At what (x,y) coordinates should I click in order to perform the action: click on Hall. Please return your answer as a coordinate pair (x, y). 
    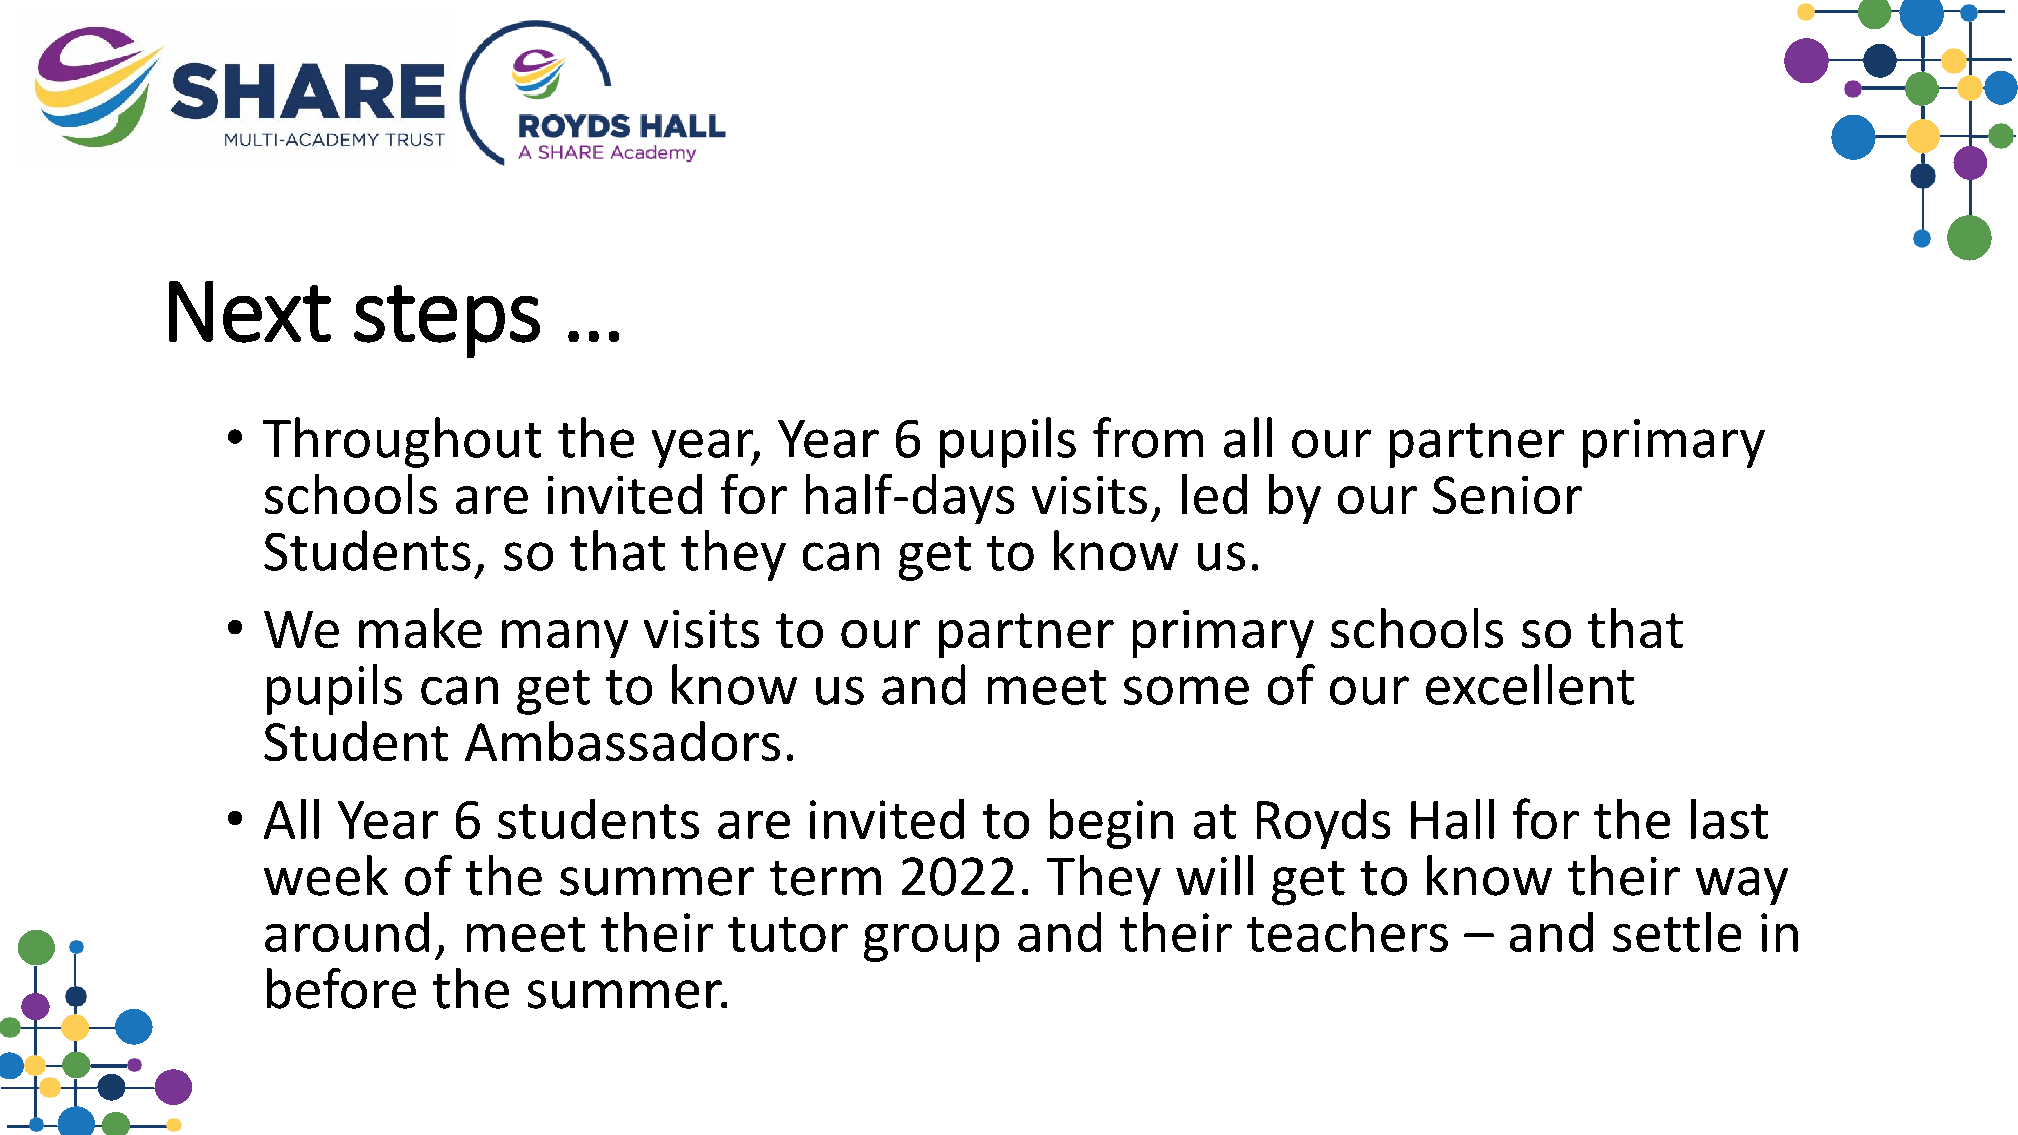
    Looking at the image, I should click on (1452, 819).
